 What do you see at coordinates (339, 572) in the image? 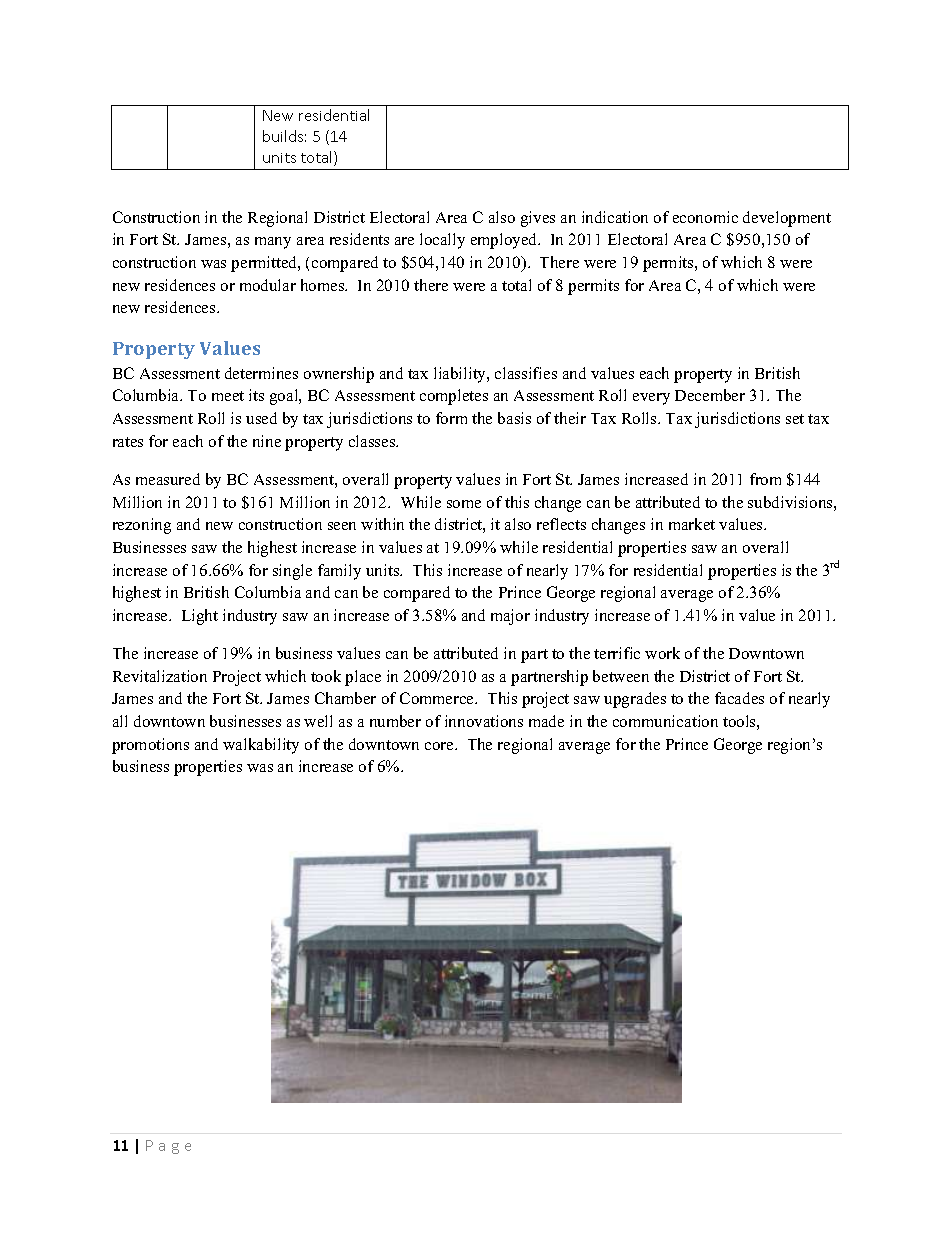
I see `family` at bounding box center [339, 572].
